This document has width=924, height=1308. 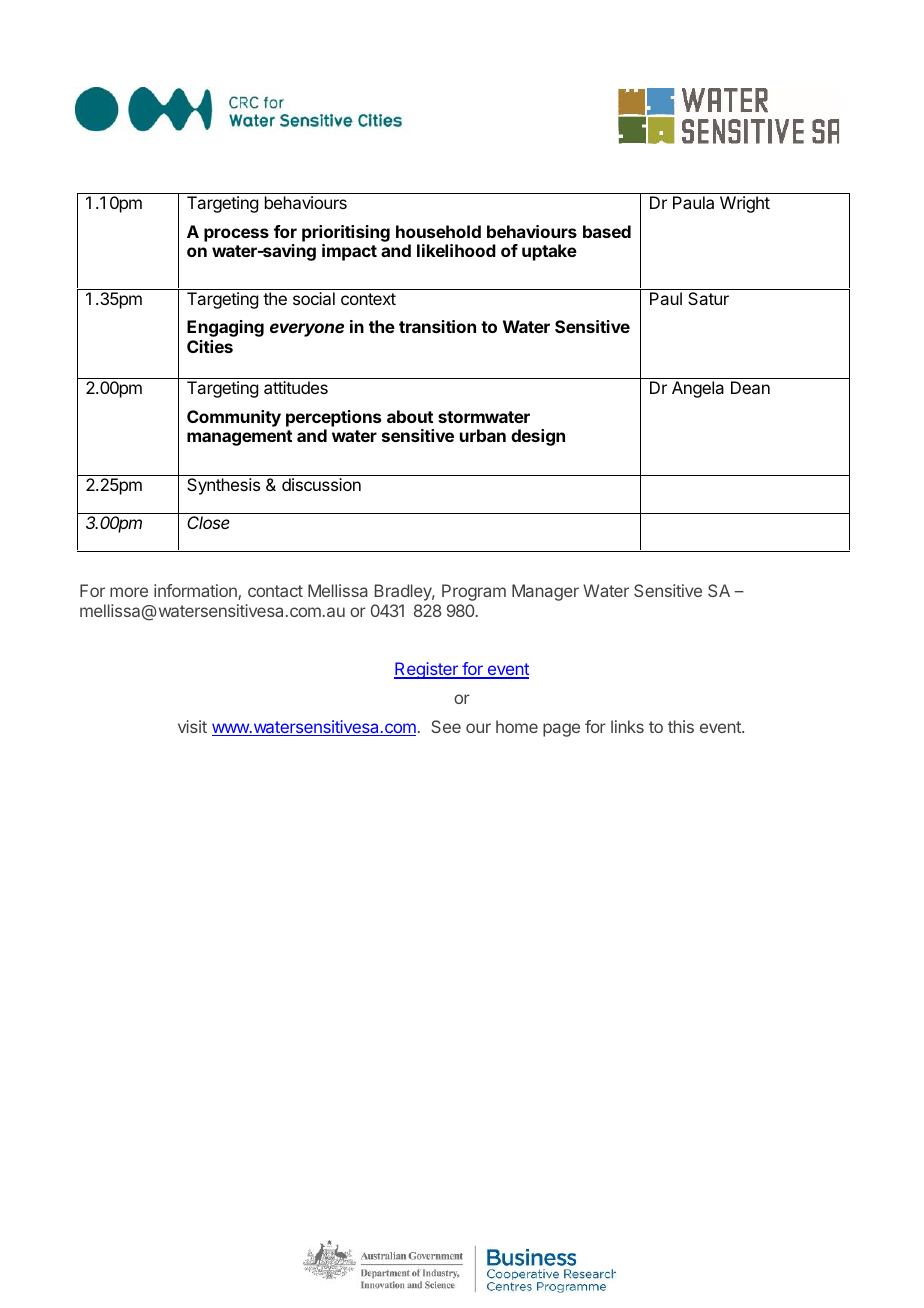 What do you see at coordinates (236, 235) in the document?
I see `process` at bounding box center [236, 235].
